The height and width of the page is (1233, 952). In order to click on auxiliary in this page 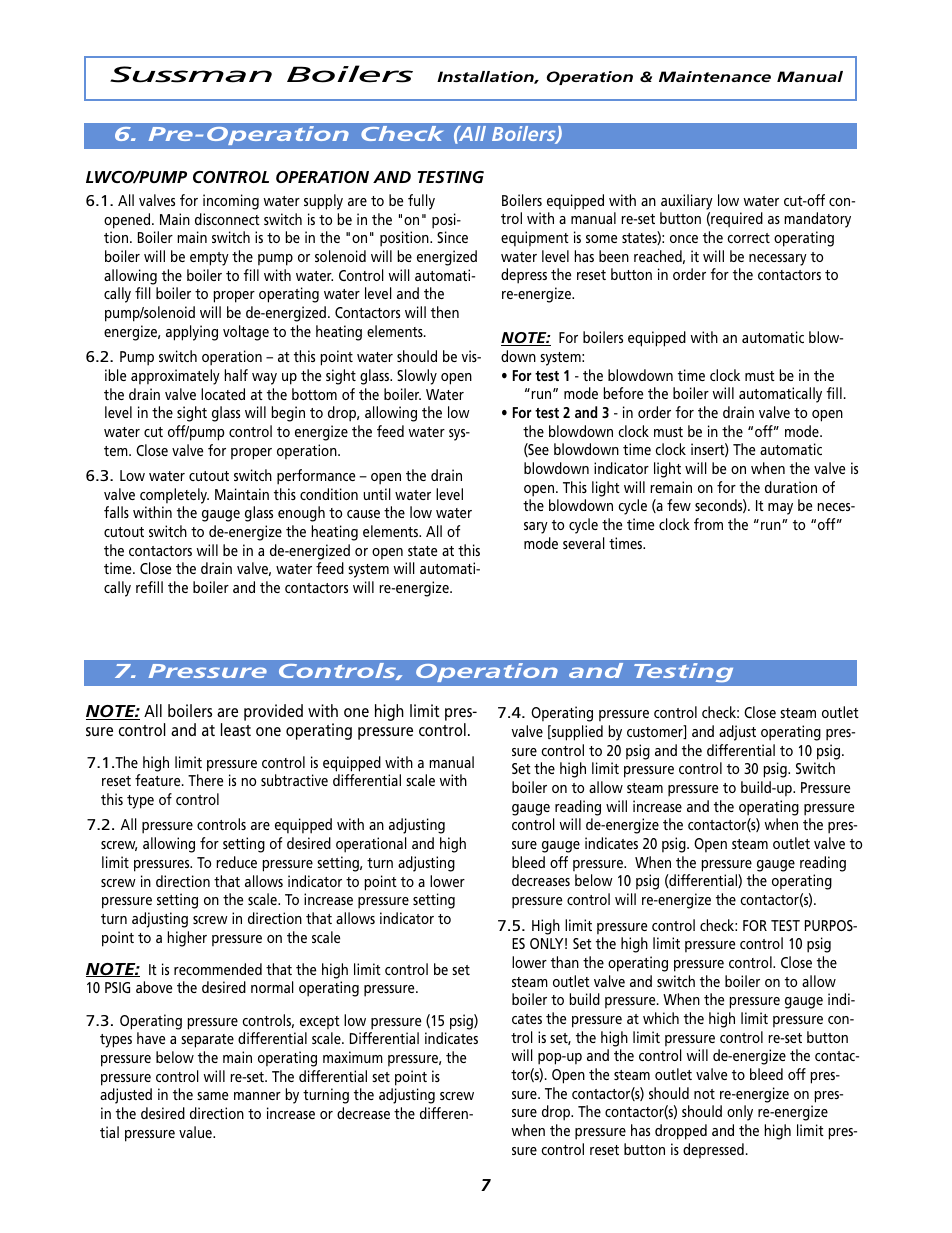, I will do `click(687, 202)`.
